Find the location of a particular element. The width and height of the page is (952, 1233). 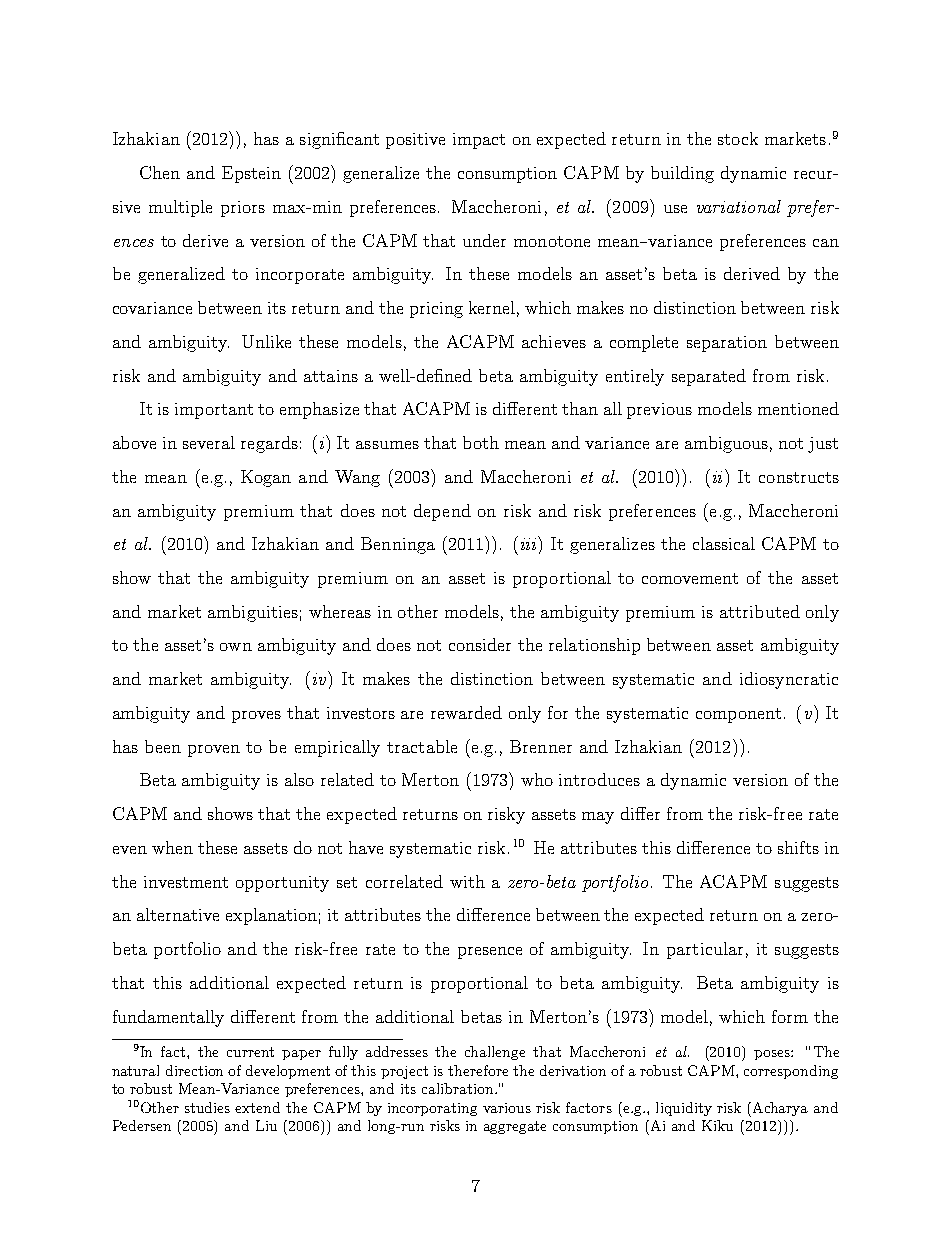

several is located at coordinates (209, 442).
